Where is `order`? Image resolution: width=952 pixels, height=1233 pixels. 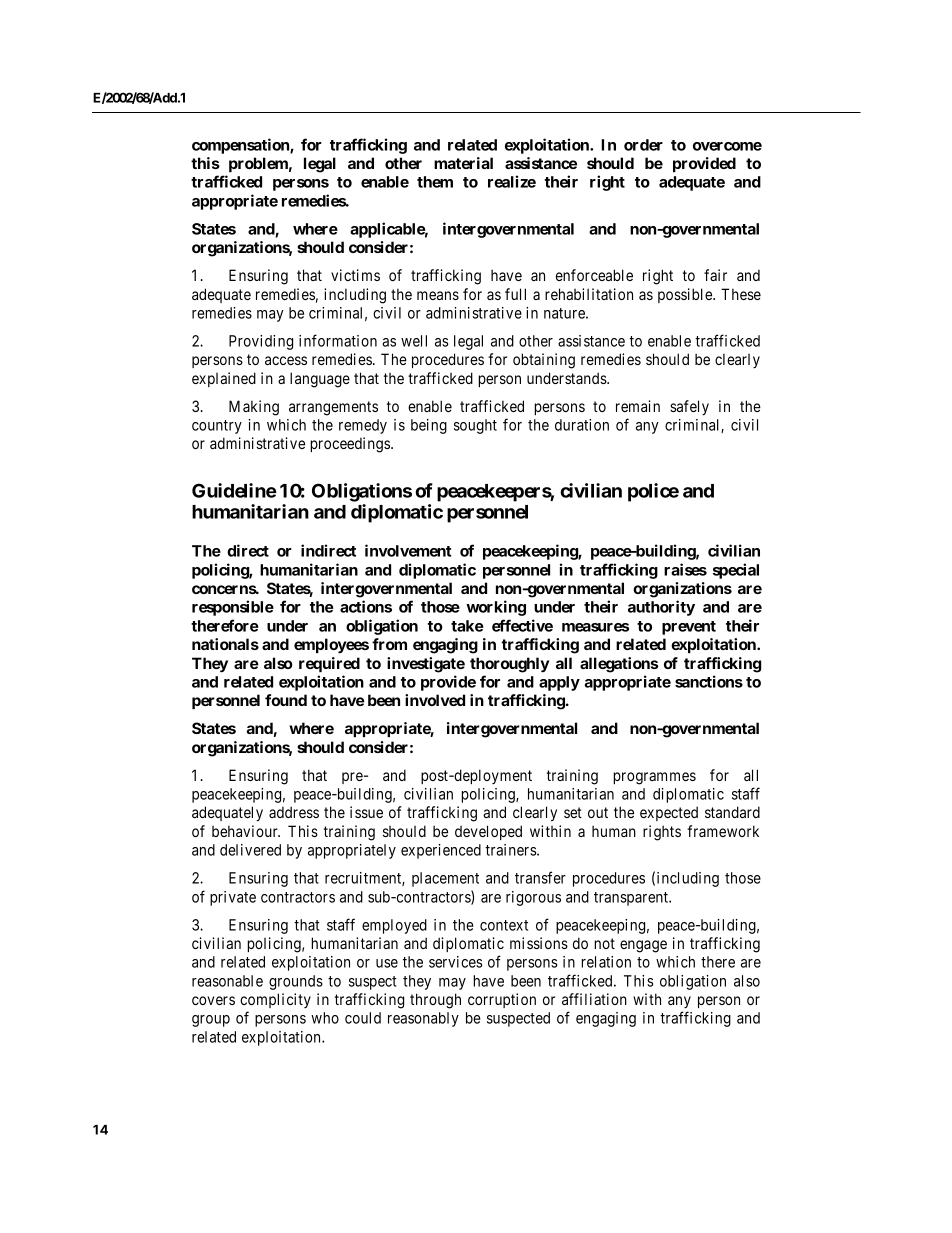
order is located at coordinates (643, 145).
